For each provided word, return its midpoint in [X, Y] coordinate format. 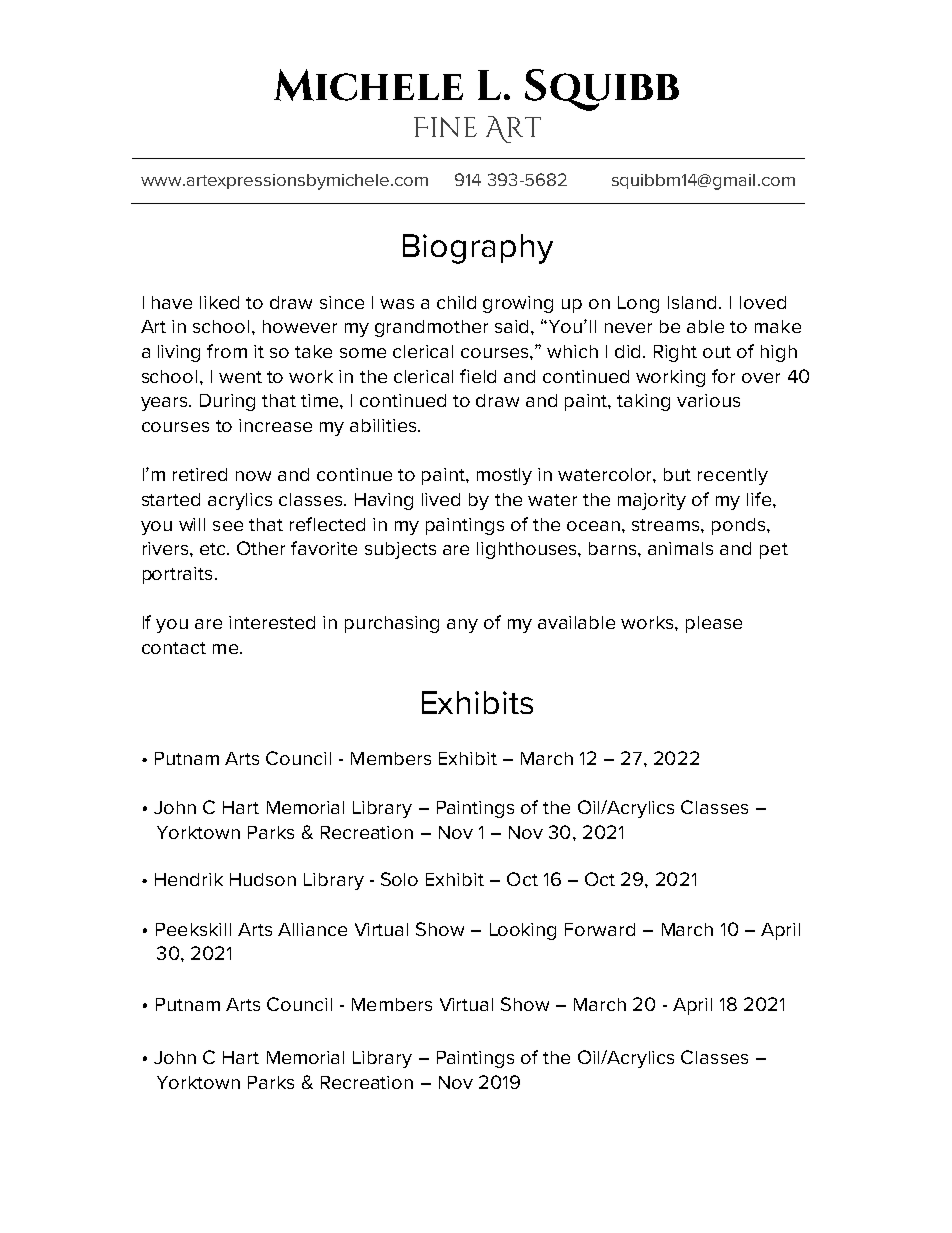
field [478, 376]
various [708, 400]
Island [694, 302]
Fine [445, 127]
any [462, 626]
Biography [478, 249]
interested [272, 622]
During [227, 402]
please [714, 624]
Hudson [263, 879]
